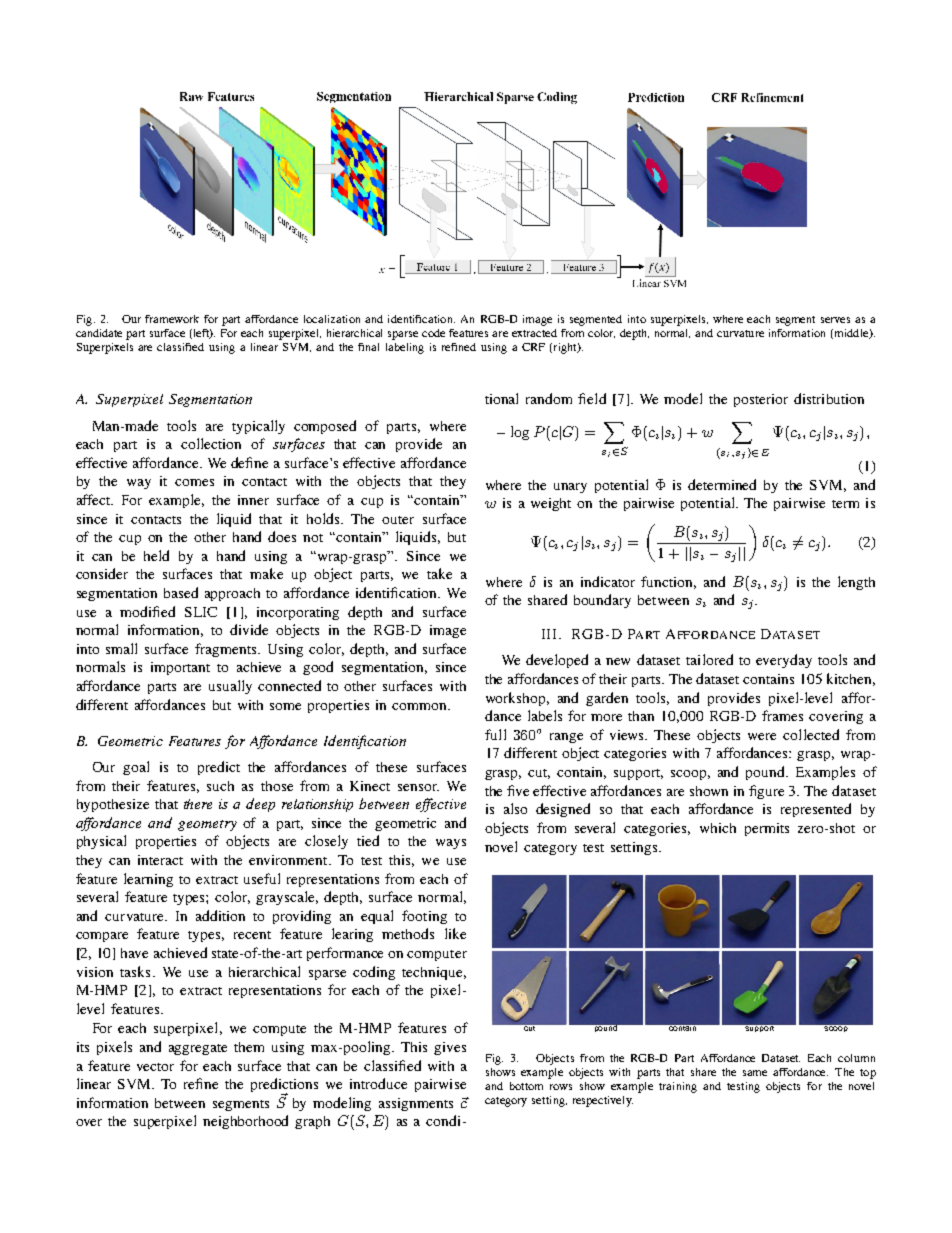 The image size is (952, 1233). Describe the element at coordinates (835, 320) in the document. I see `serves` at that location.
